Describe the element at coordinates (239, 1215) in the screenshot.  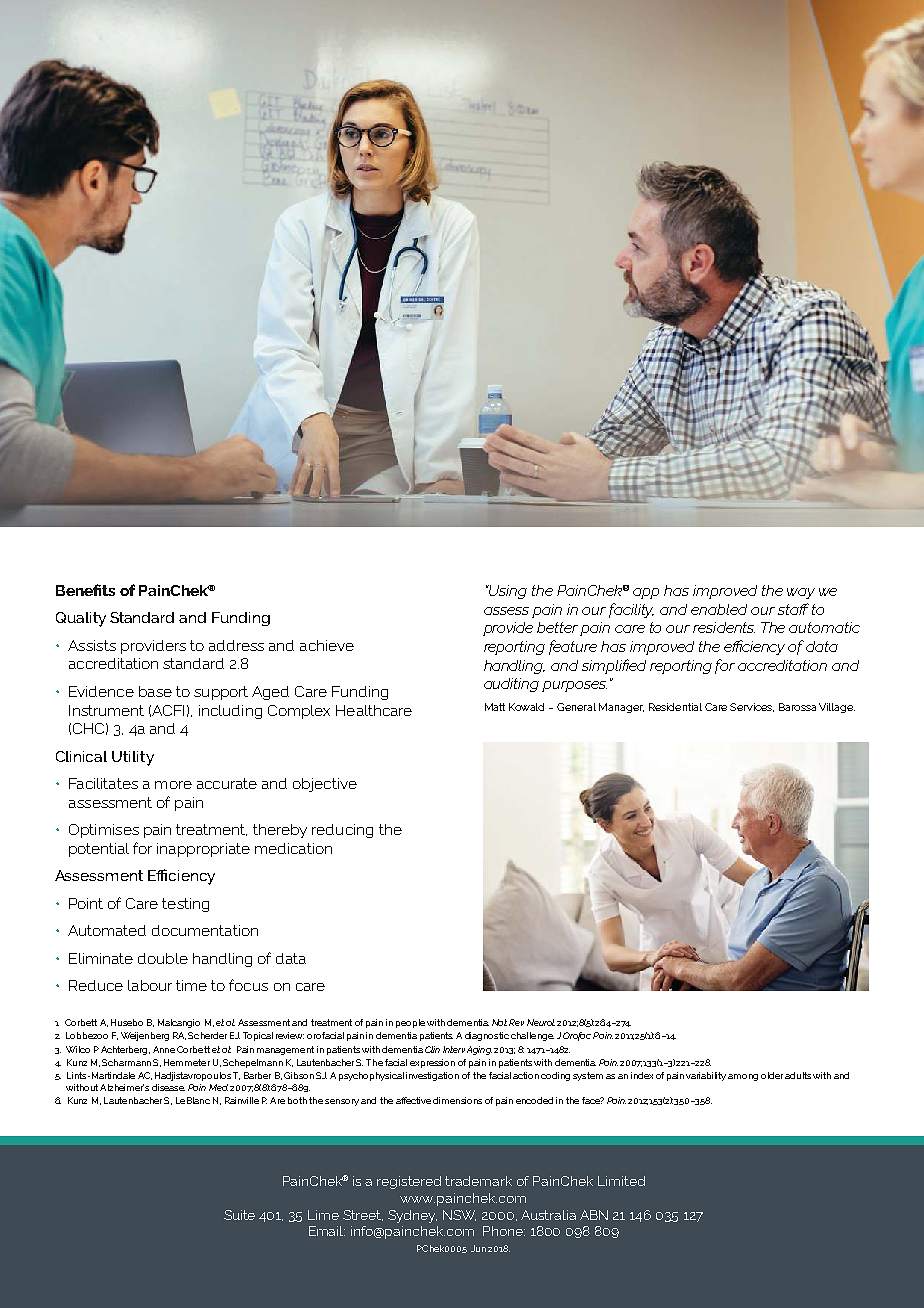
I see `Suite` at that location.
